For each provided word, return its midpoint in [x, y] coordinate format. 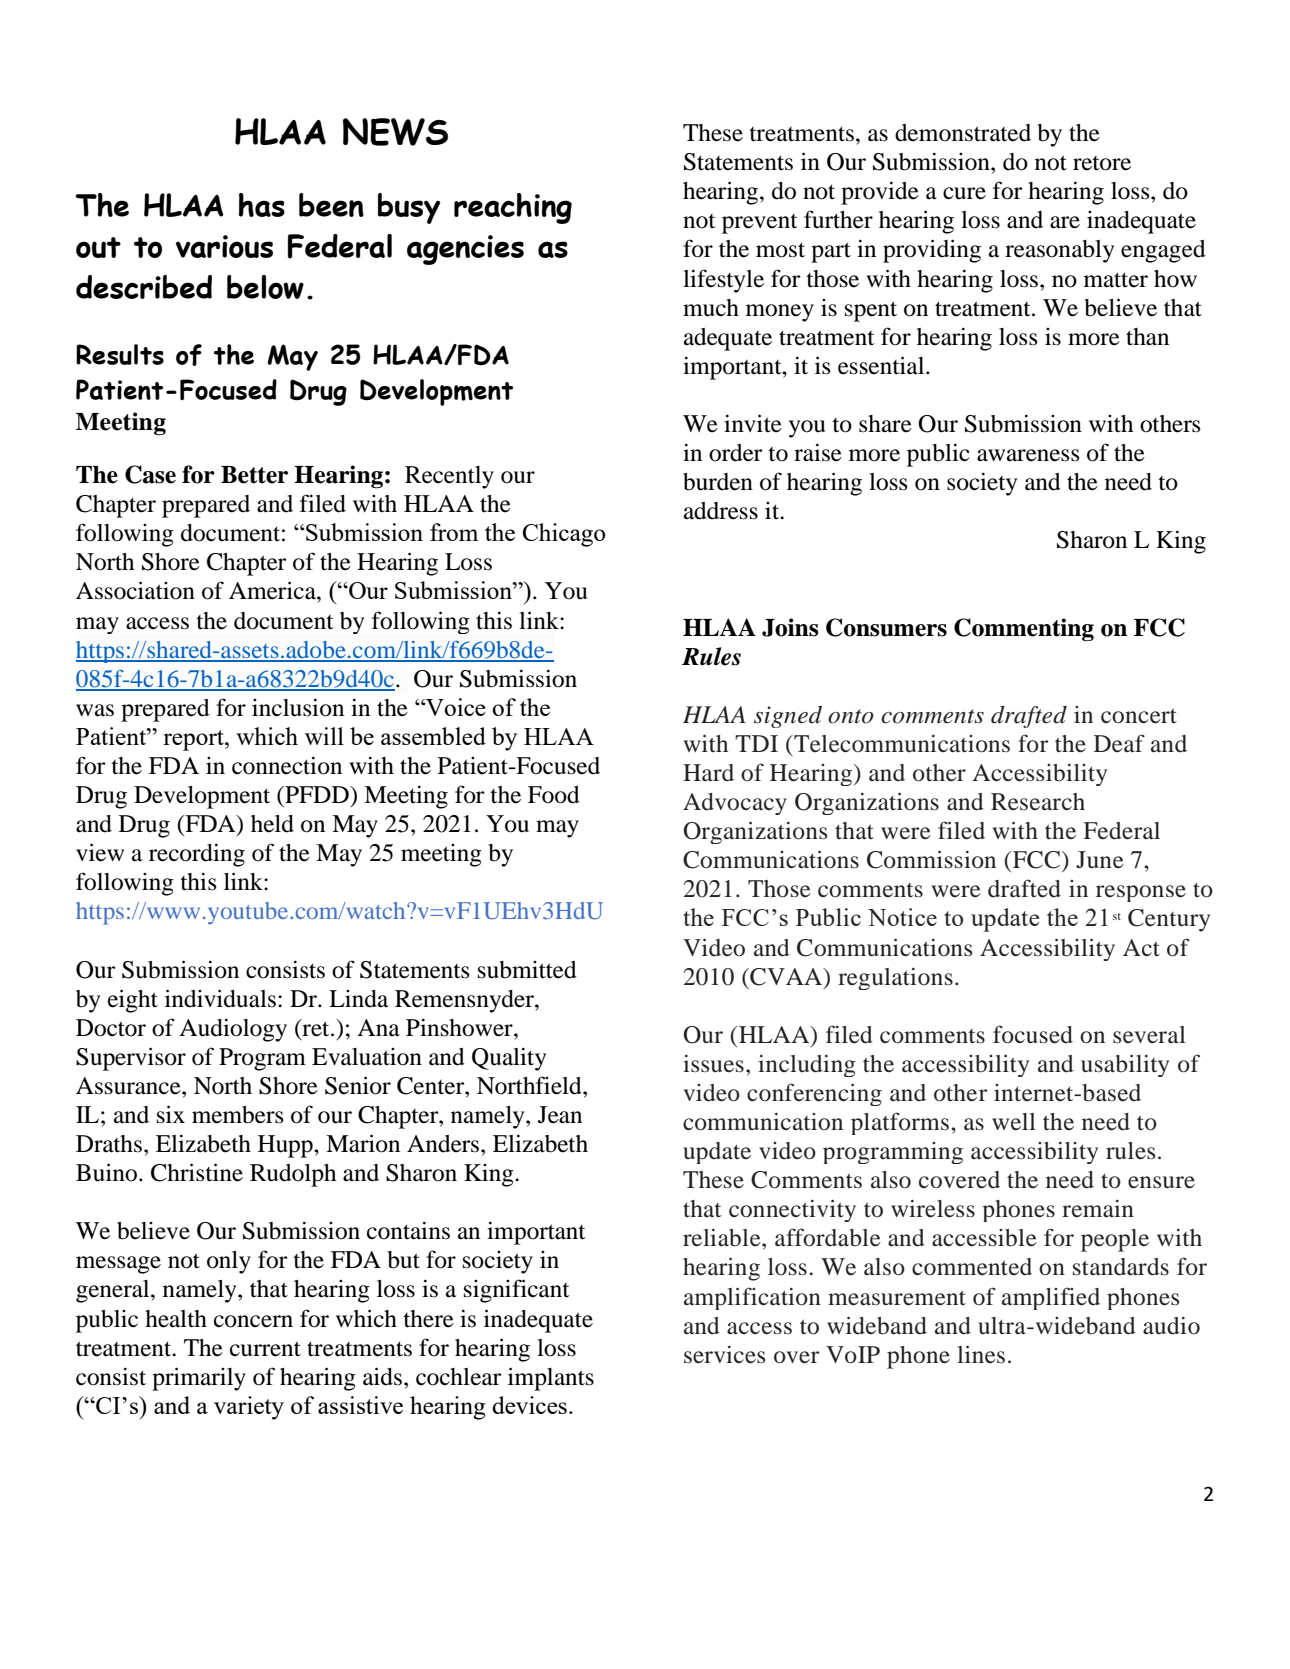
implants [551, 1379]
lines [981, 1354]
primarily [199, 1379]
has [261, 205]
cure [964, 193]
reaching [513, 208]
